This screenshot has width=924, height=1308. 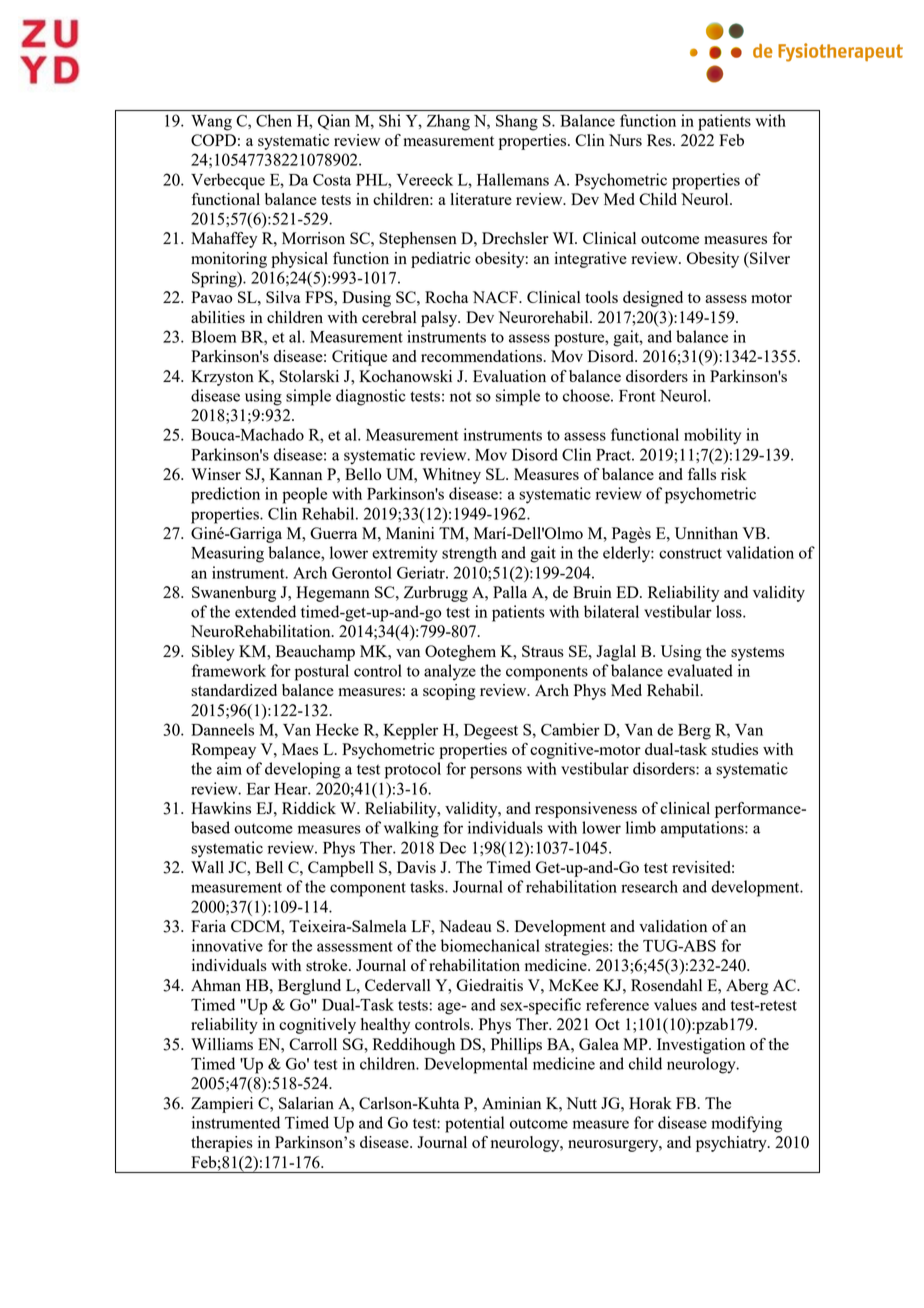 I want to click on amputations, so click(x=703, y=829).
